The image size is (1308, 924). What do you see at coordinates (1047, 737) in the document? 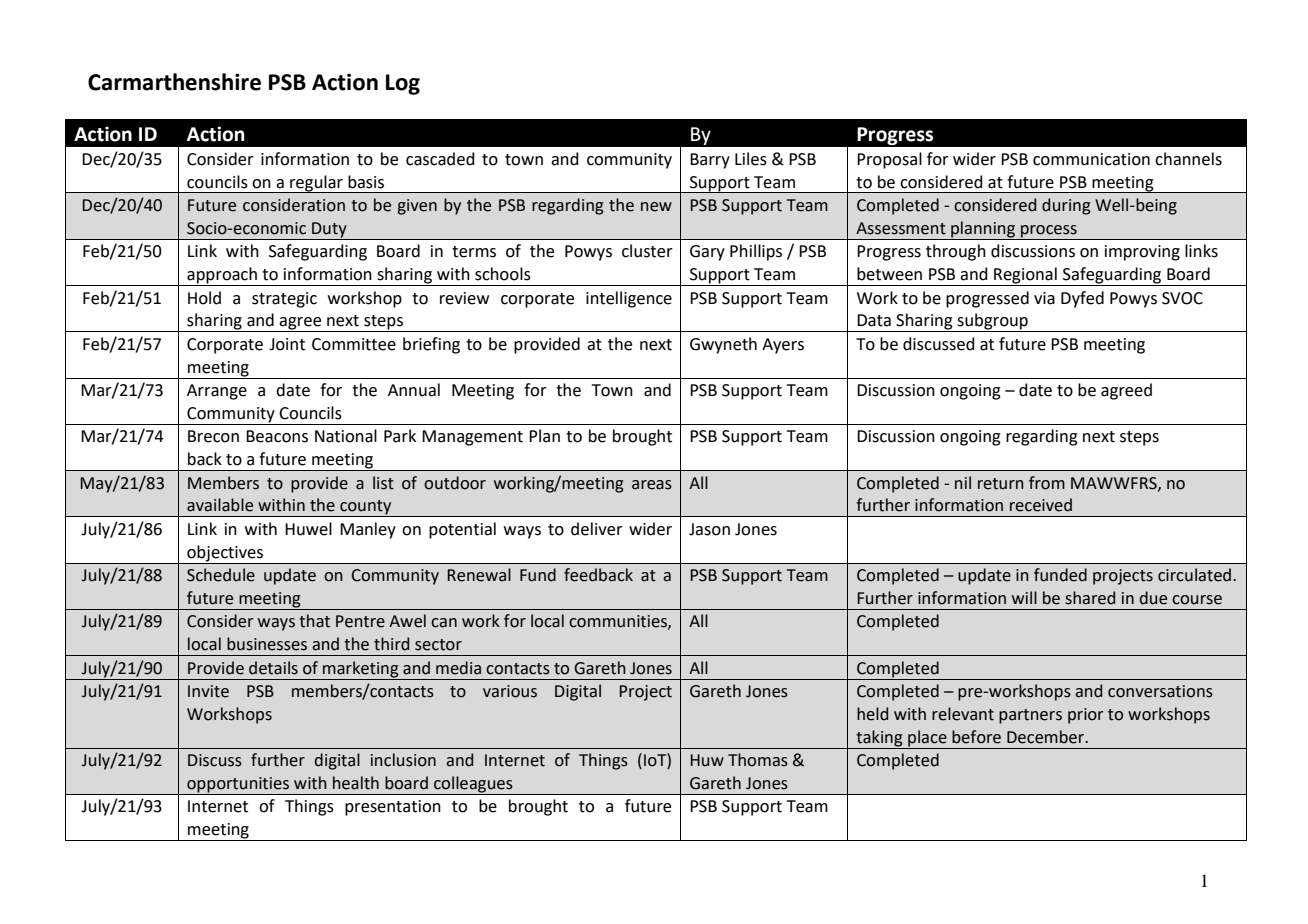
I see `December` at bounding box center [1047, 737].
